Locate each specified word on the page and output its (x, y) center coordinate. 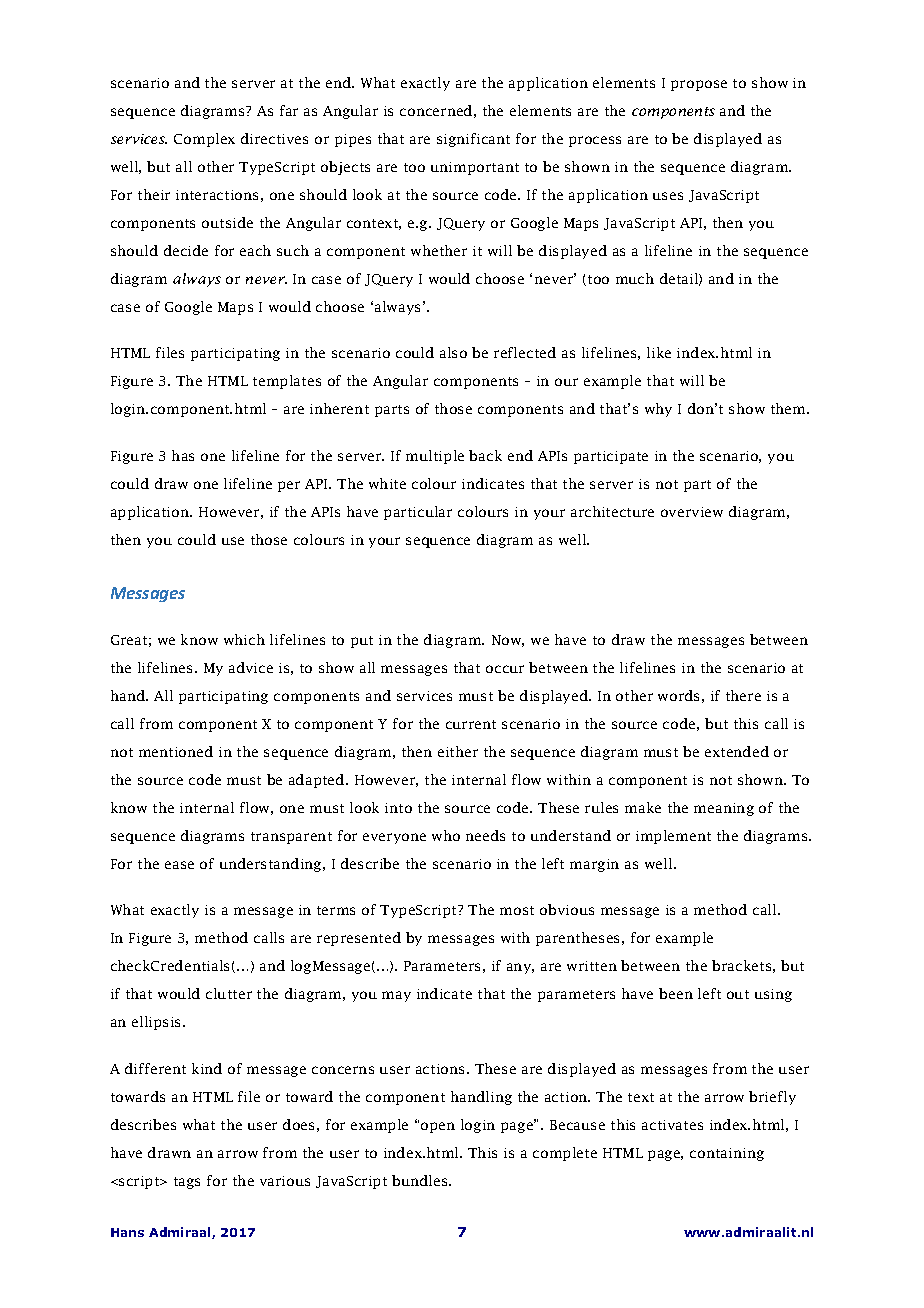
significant (473, 140)
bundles (421, 1180)
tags (187, 1183)
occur (505, 669)
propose (699, 85)
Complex (204, 140)
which (244, 639)
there (743, 695)
